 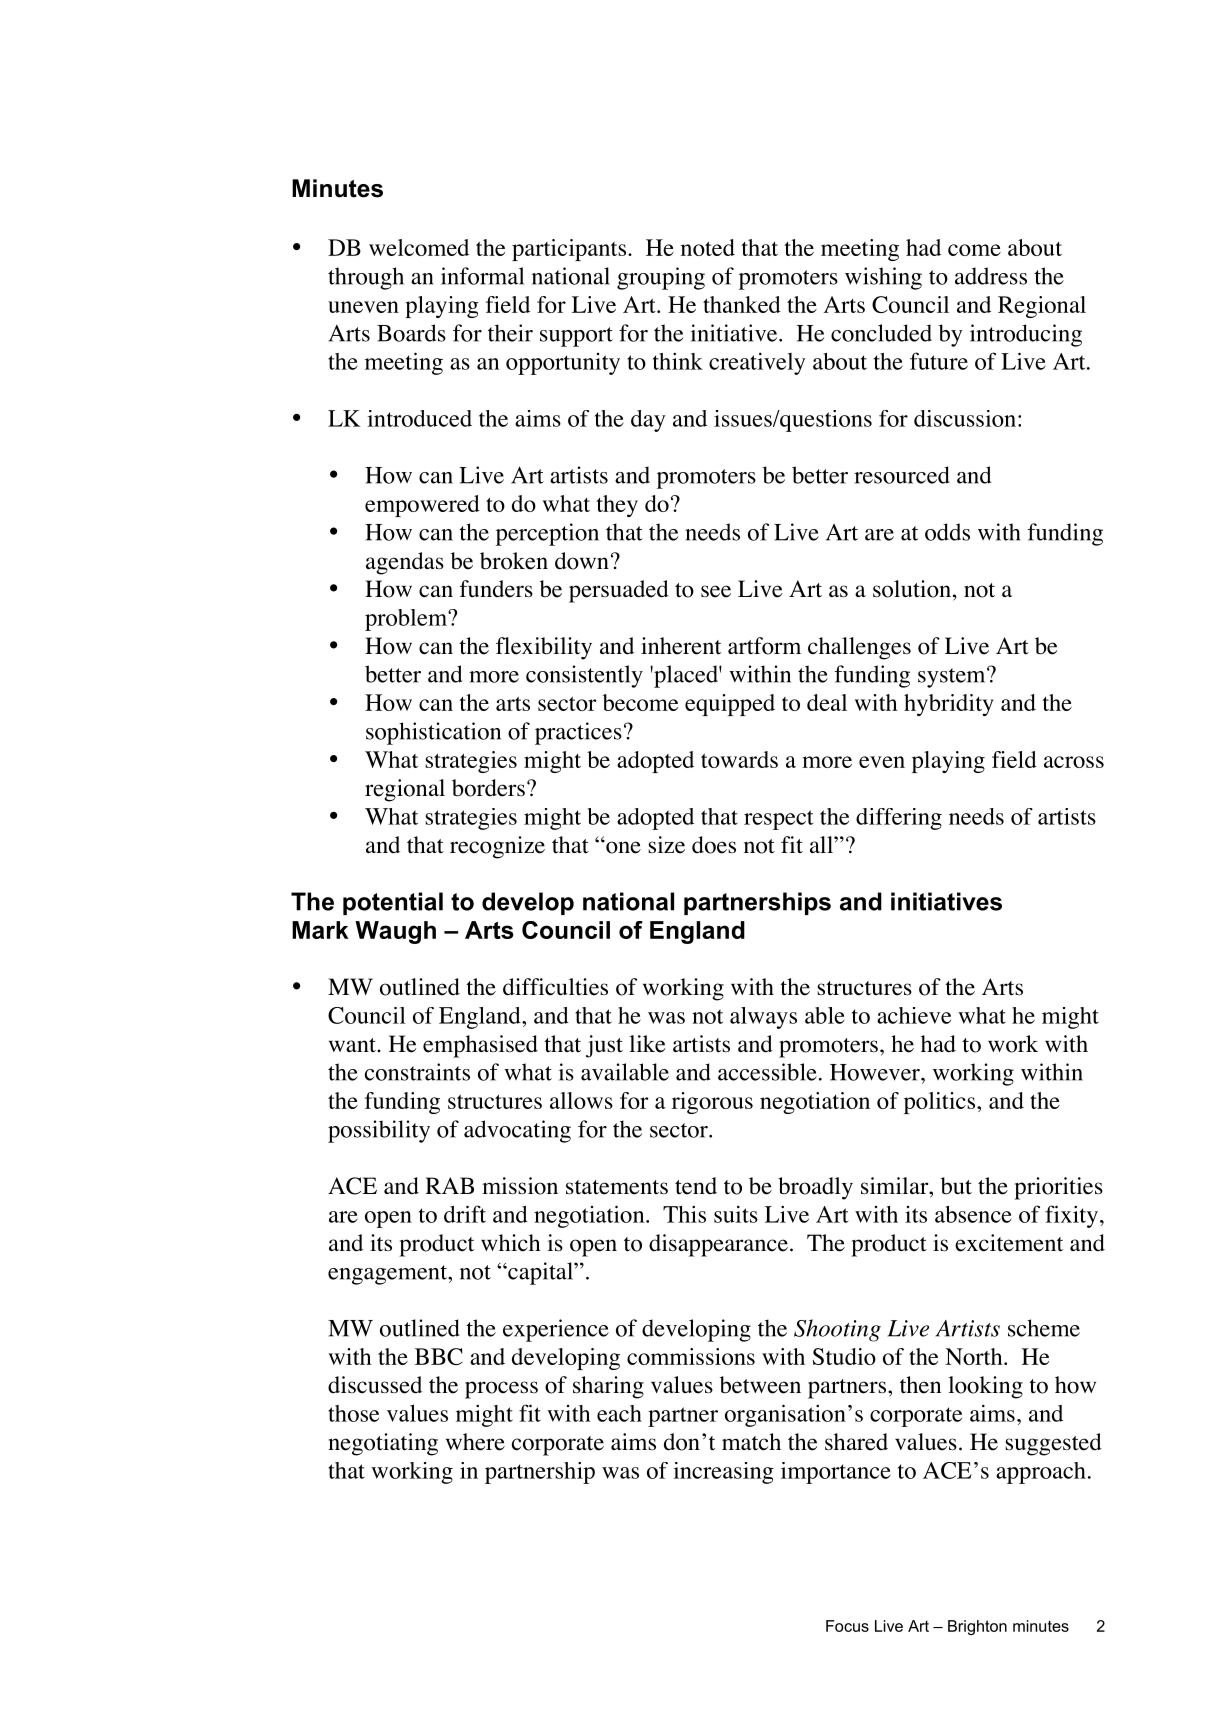 I want to click on grouping, so click(x=661, y=278).
